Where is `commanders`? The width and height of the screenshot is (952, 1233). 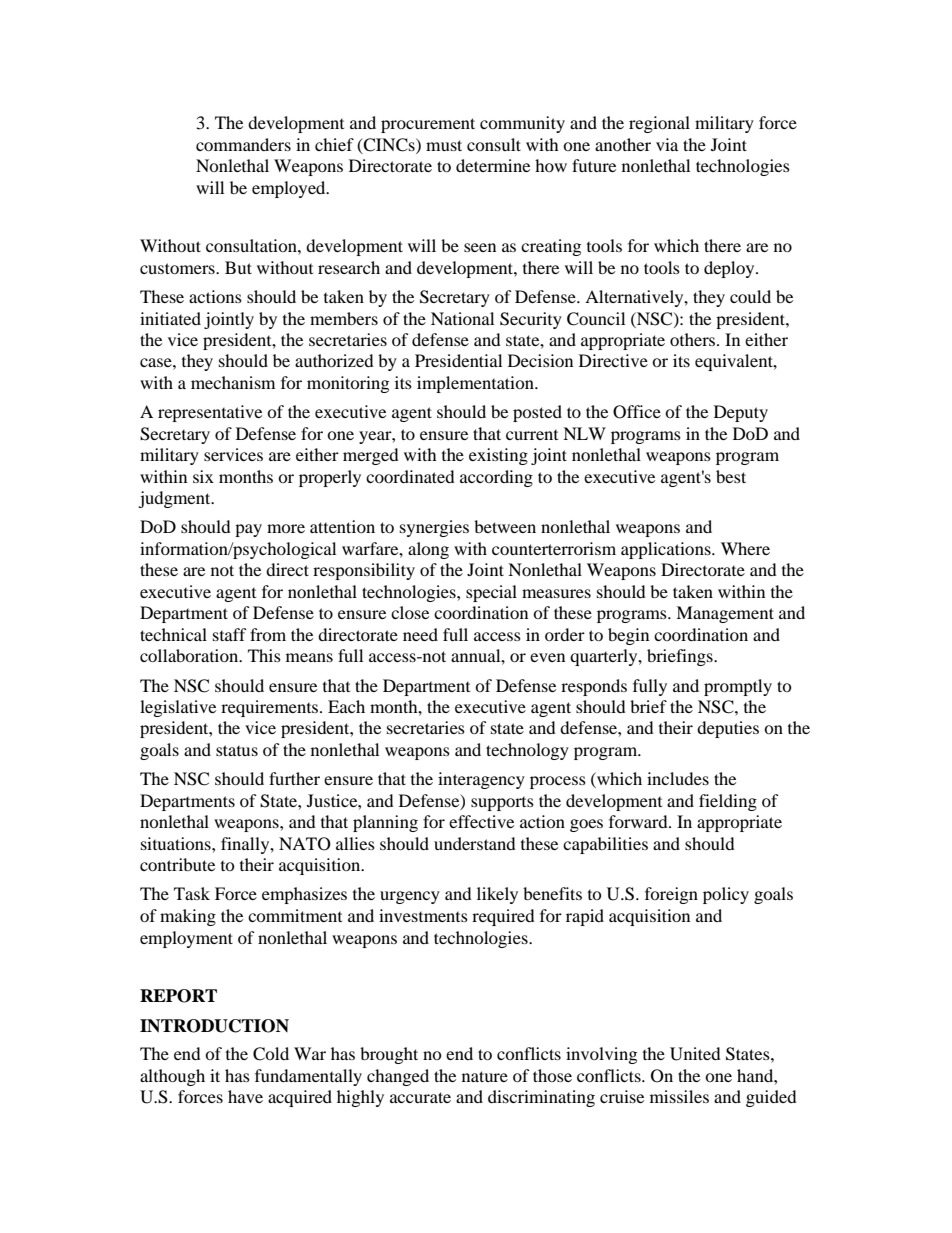
commanders is located at coordinates (243, 144).
